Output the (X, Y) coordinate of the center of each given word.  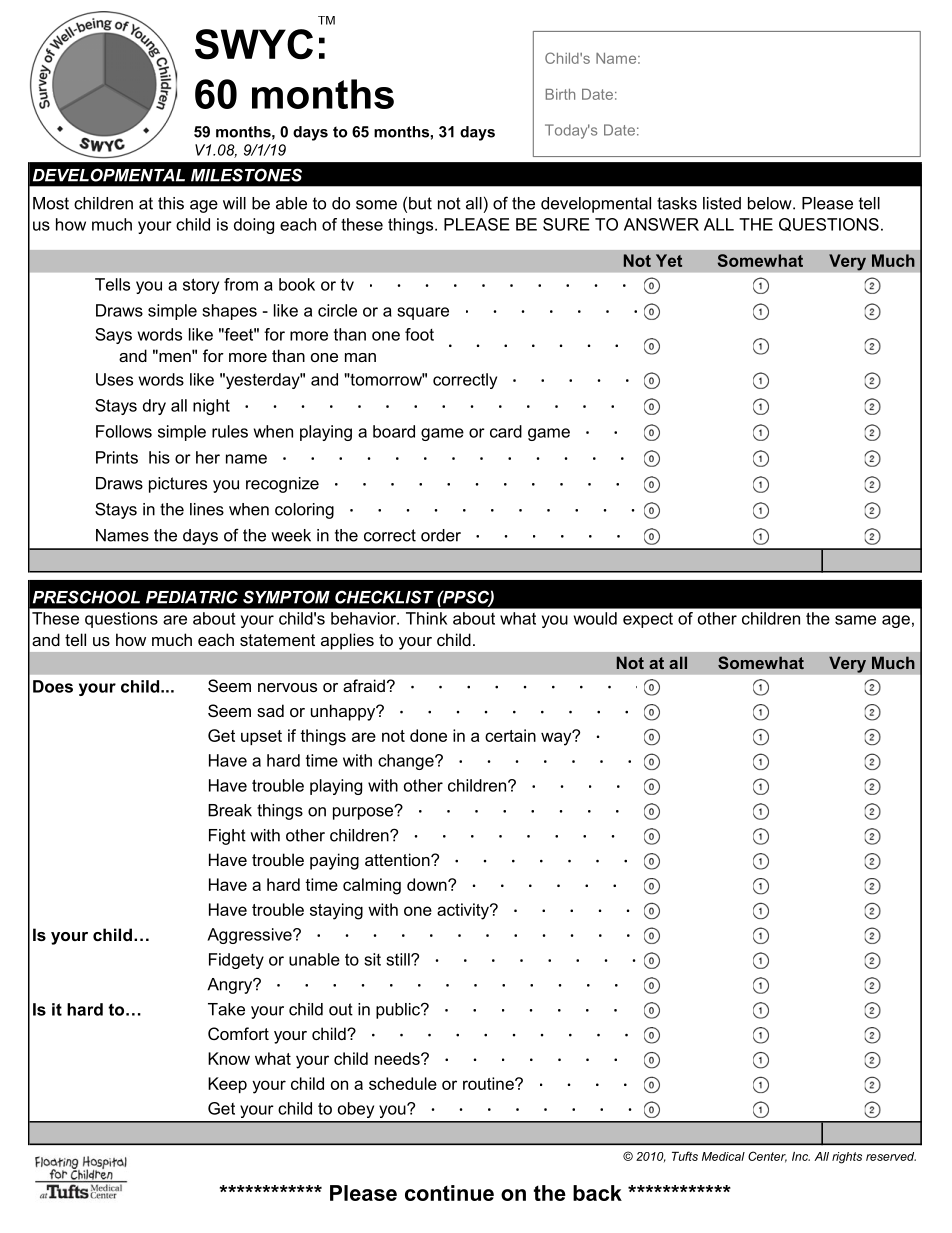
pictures (178, 485)
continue (449, 1193)
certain (510, 735)
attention (398, 859)
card (506, 431)
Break (230, 810)
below (771, 203)
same (855, 620)
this (171, 203)
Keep (227, 1085)
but (420, 203)
